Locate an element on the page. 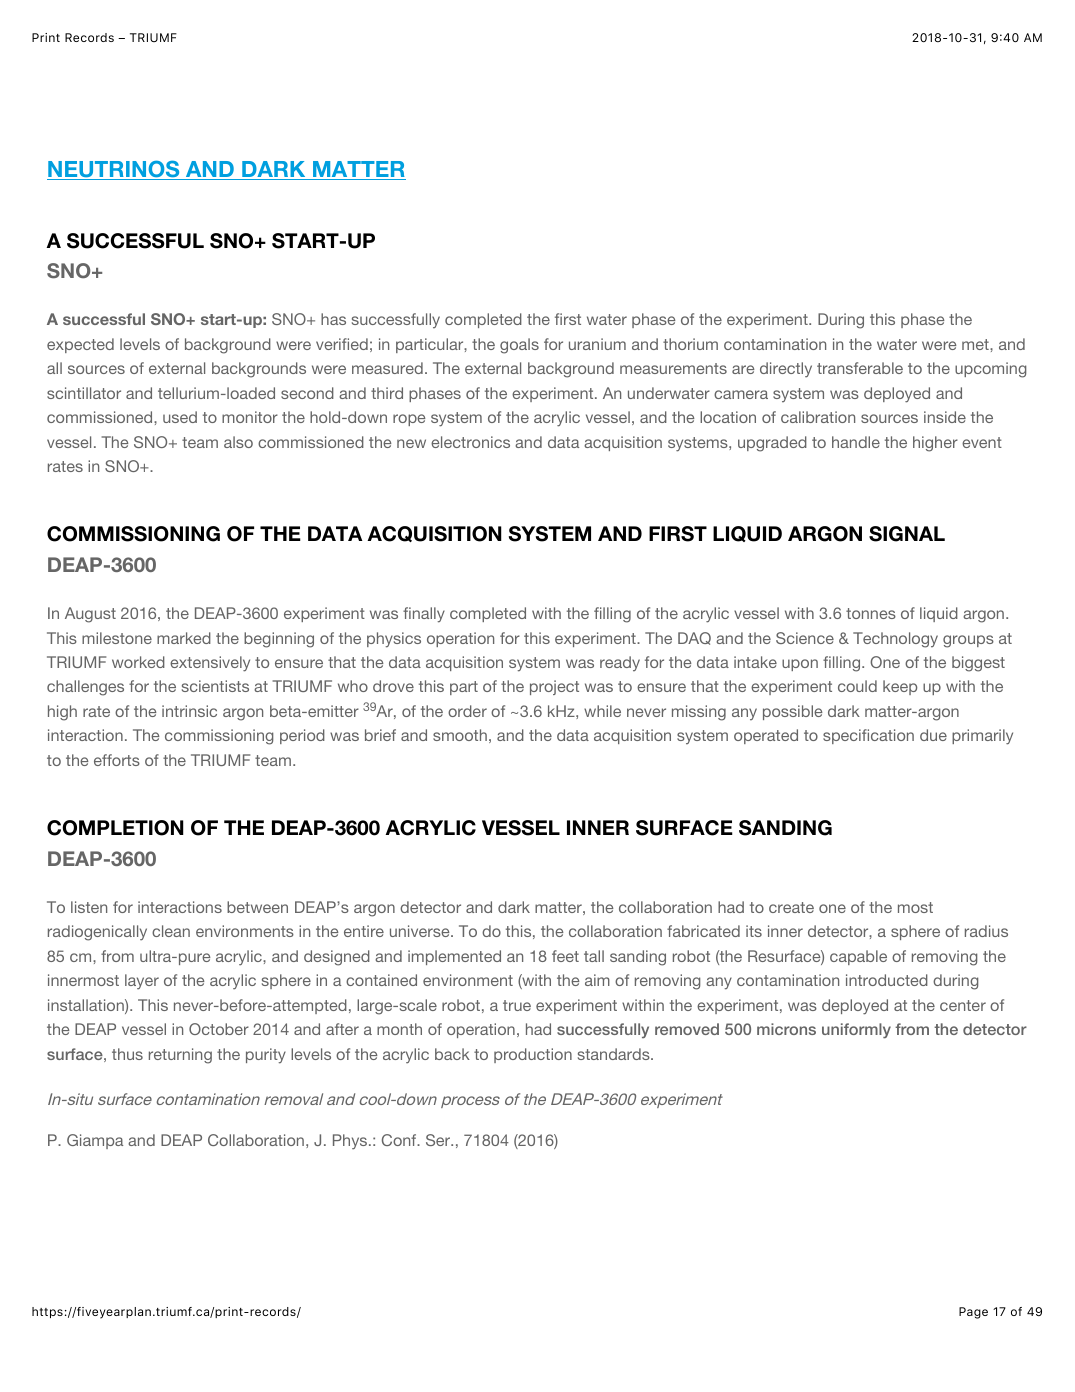 This image has width=1075, height=1392. marked is located at coordinates (184, 638).
